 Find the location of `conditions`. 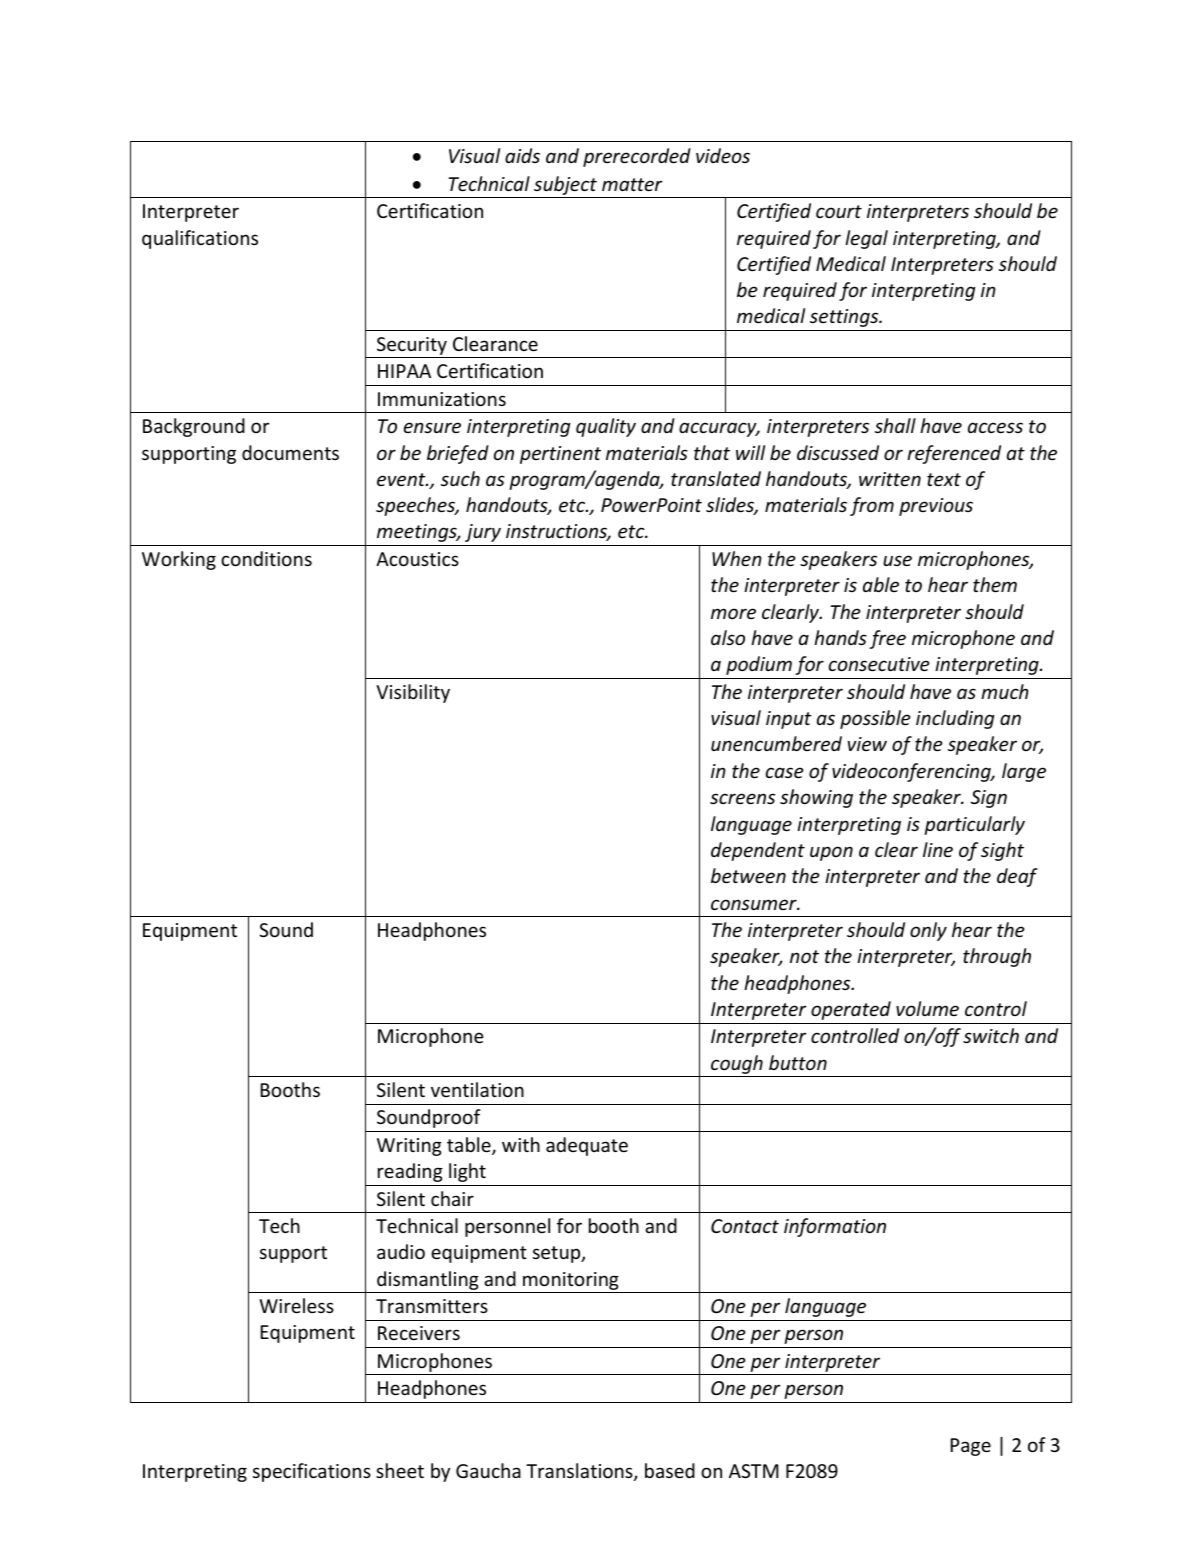

conditions is located at coordinates (266, 558).
